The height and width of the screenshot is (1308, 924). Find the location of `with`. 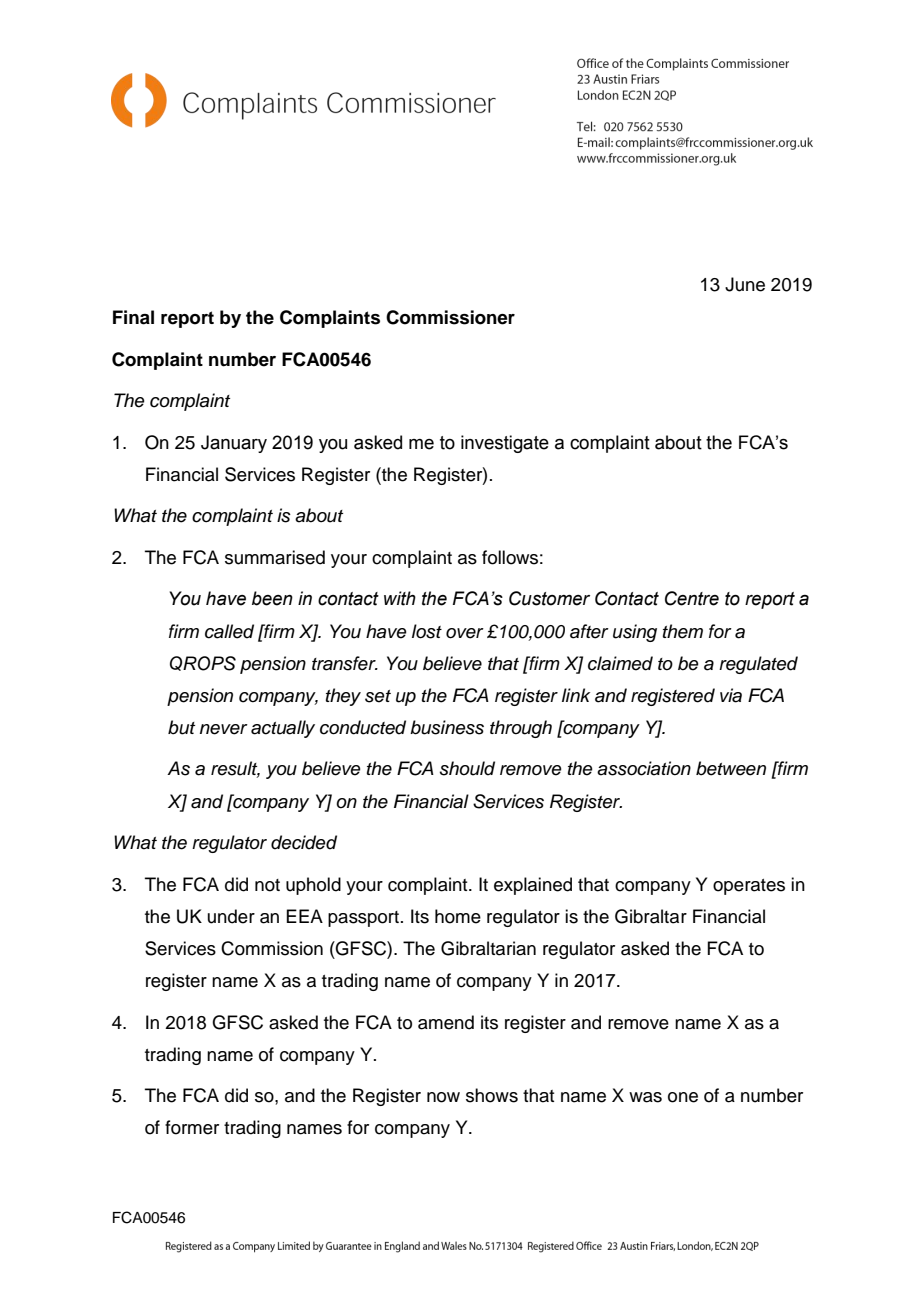

with is located at coordinates (400, 598).
